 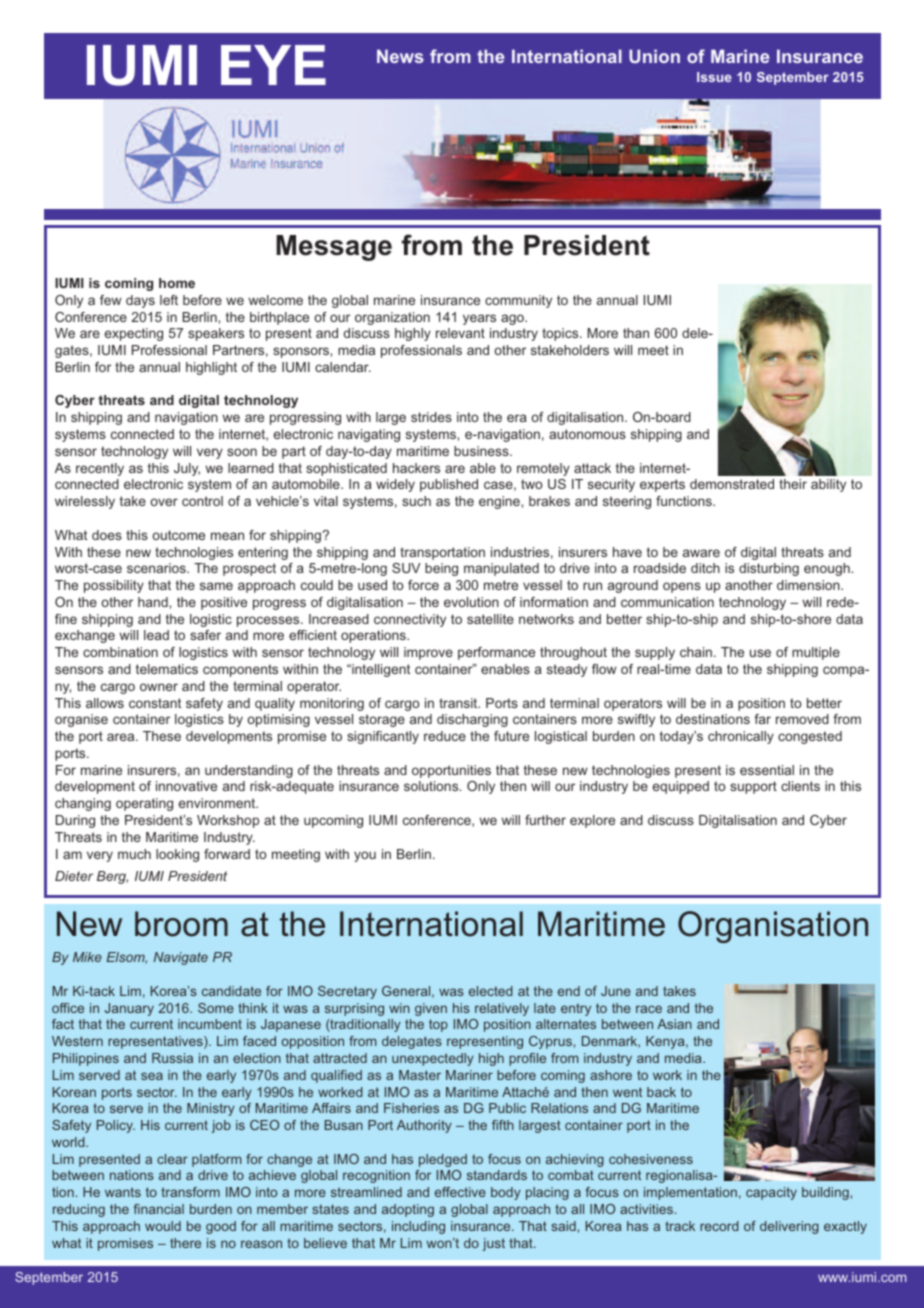 I want to click on relevant, so click(x=460, y=333).
